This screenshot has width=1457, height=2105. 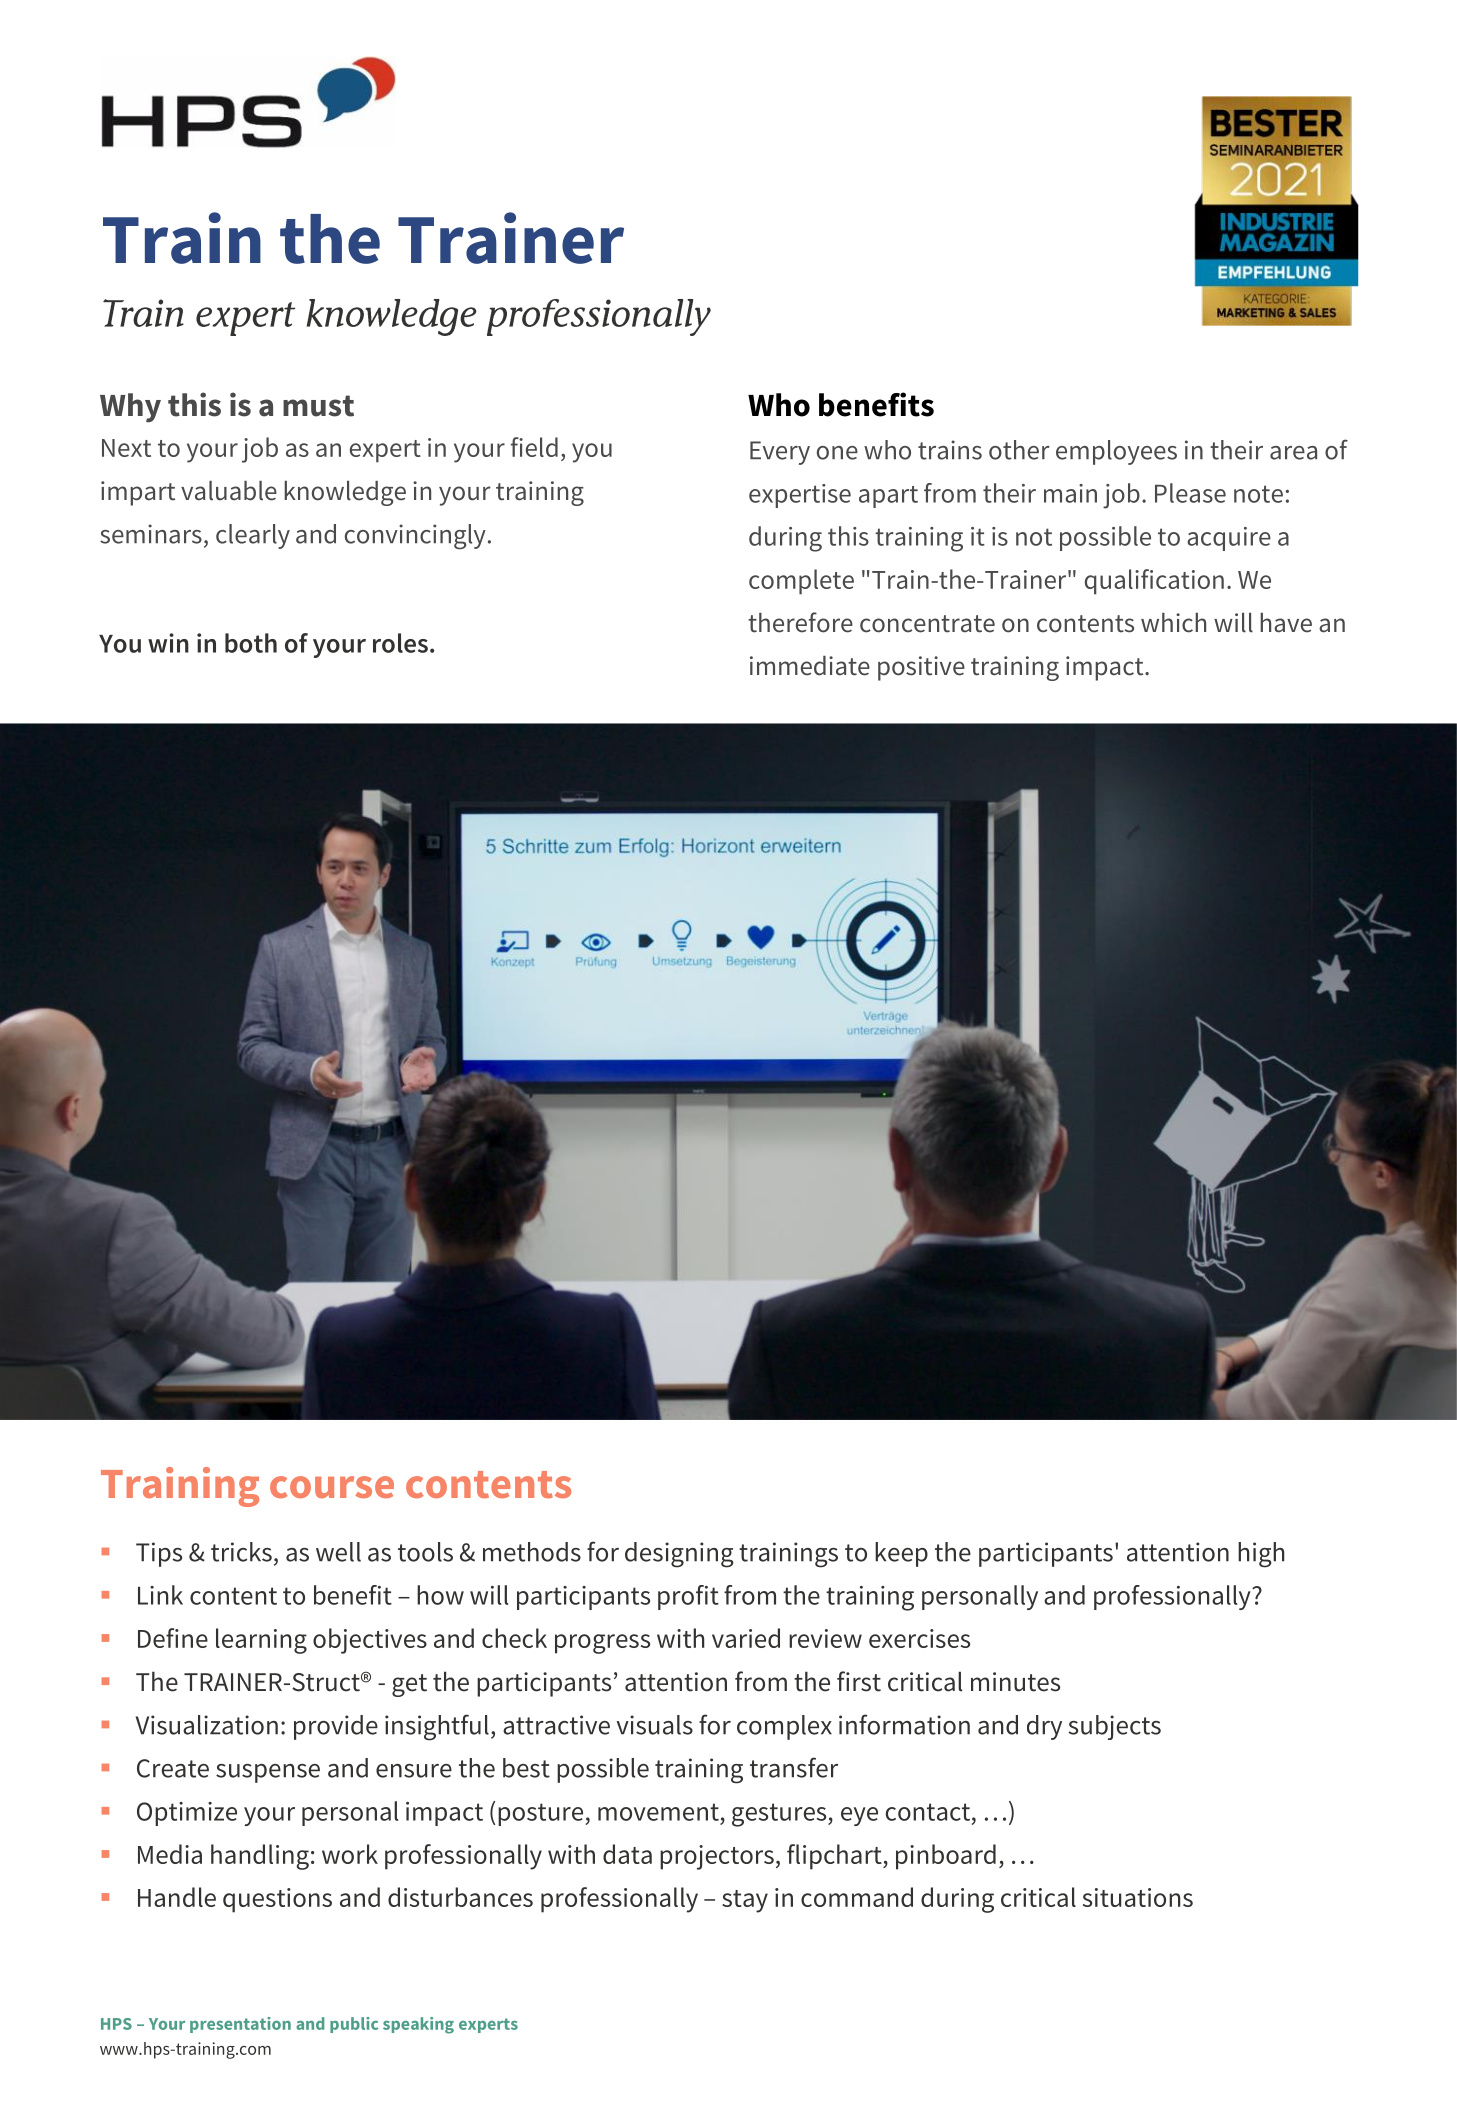 I want to click on employees, so click(x=1116, y=452).
